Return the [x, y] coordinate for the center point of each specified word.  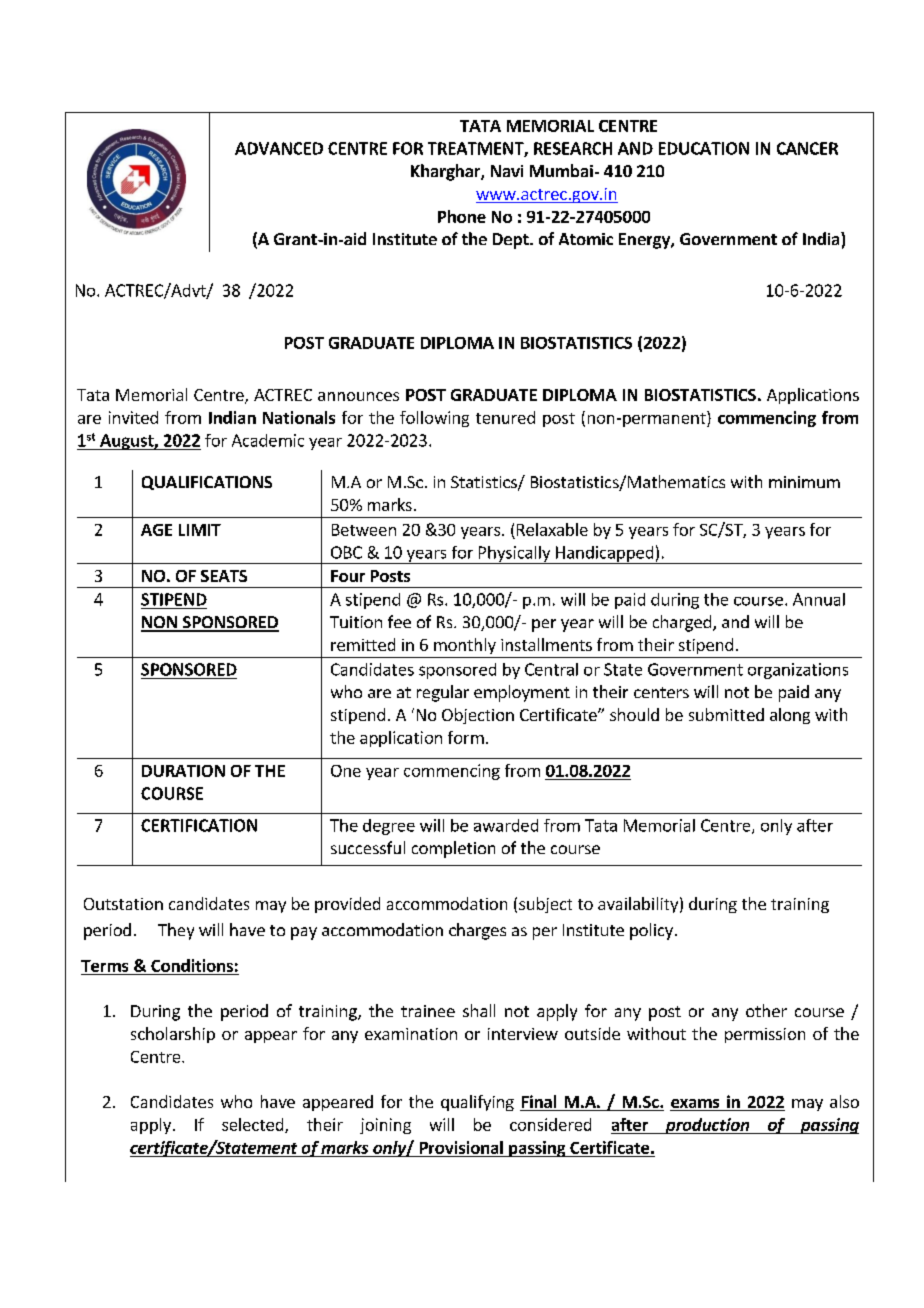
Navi [507, 171]
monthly [465, 646]
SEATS [224, 576]
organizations [798, 671]
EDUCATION [704, 148]
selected [254, 1125]
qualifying [477, 1103]
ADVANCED [279, 148]
